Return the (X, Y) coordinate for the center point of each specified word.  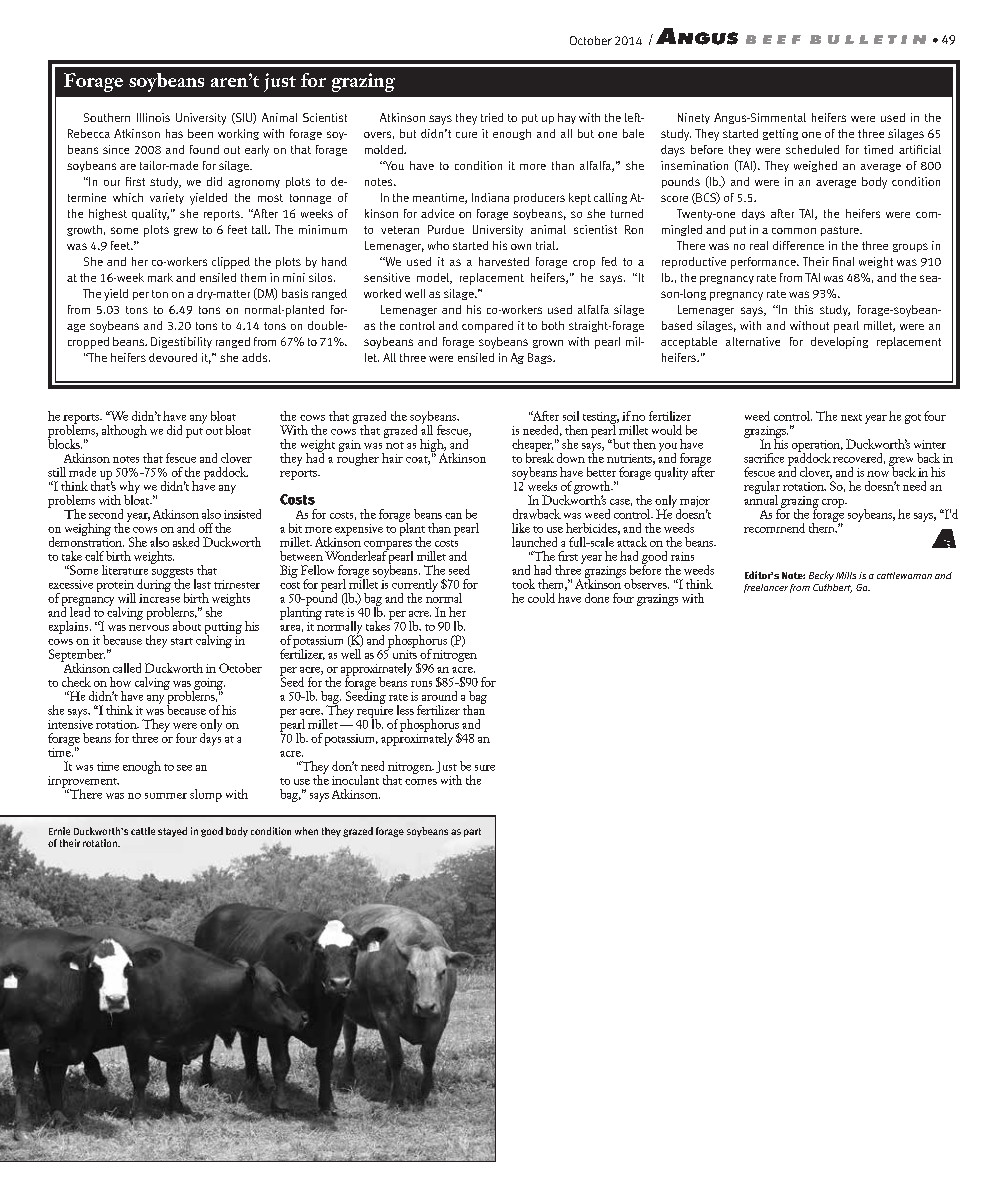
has (174, 133)
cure (466, 135)
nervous (149, 628)
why (130, 488)
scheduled (812, 149)
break (540, 457)
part (472, 832)
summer (166, 796)
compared (487, 327)
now (878, 474)
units (403, 653)
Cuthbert (832, 588)
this (804, 309)
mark (160, 277)
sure (485, 768)
